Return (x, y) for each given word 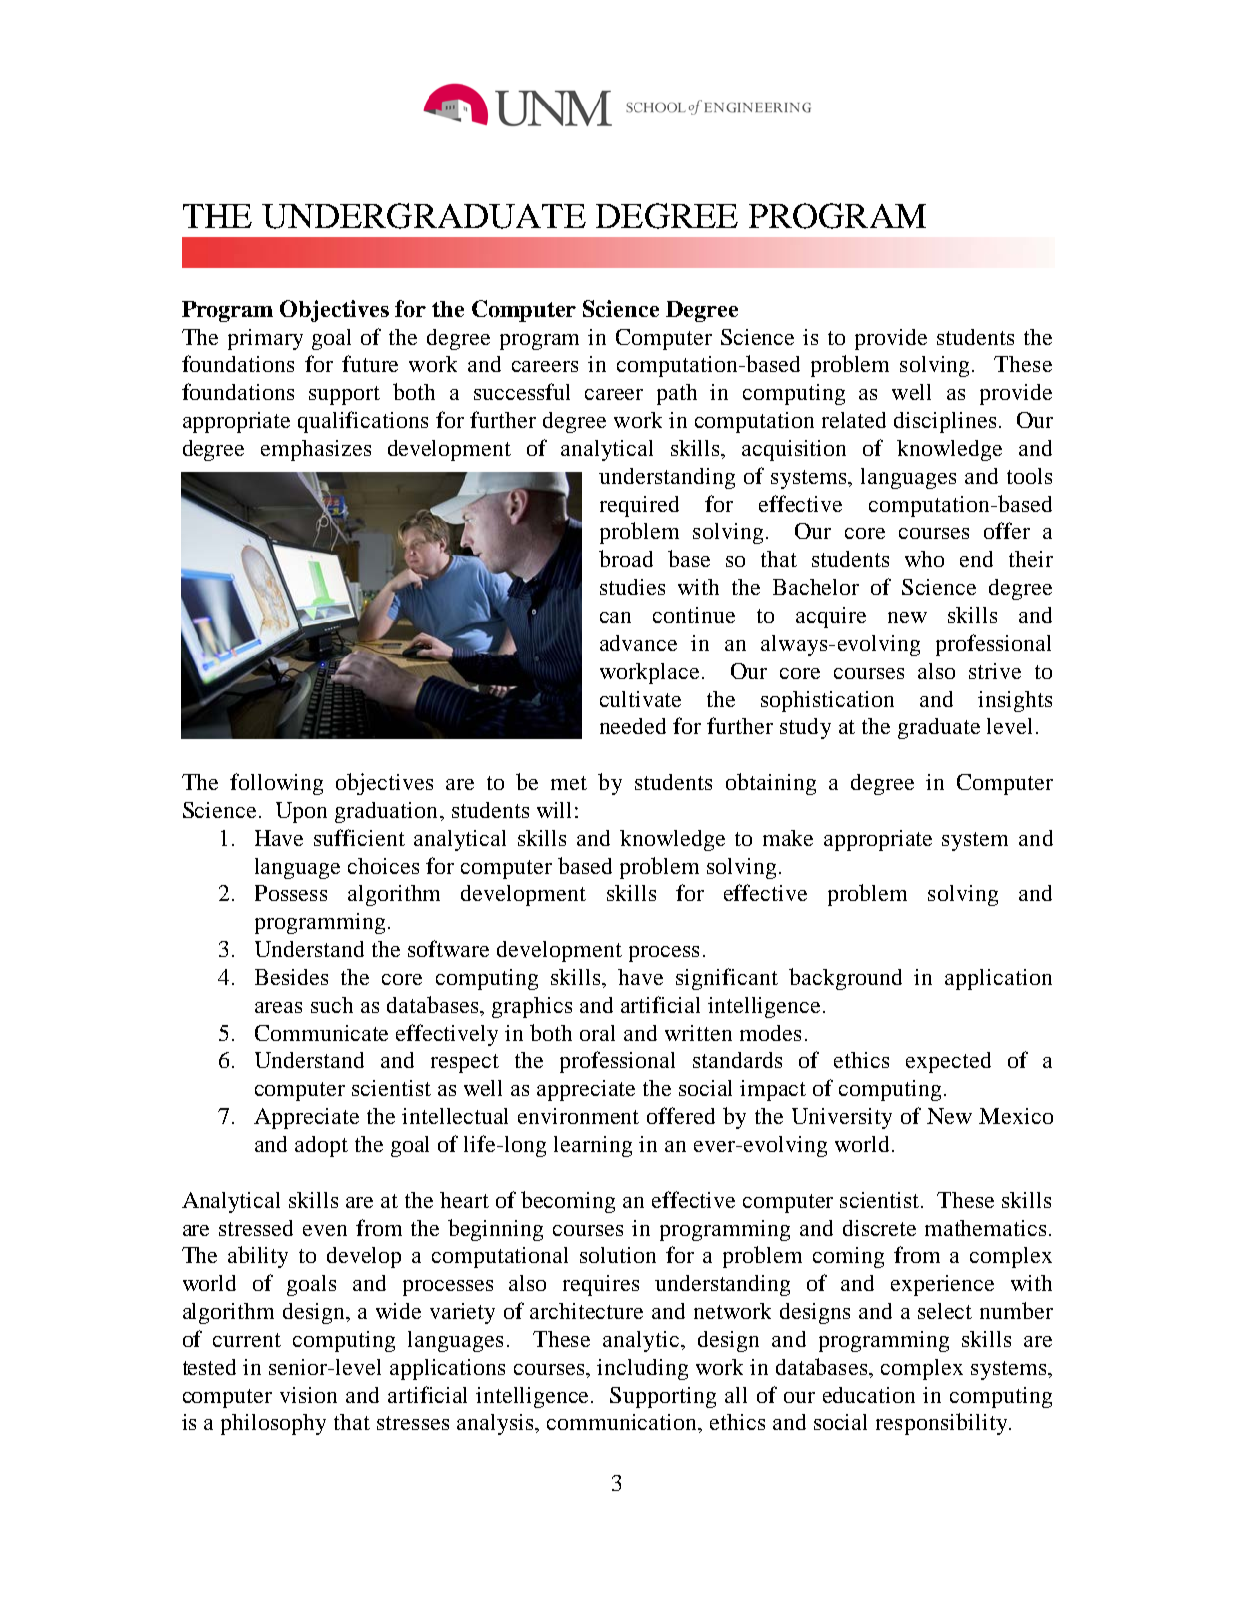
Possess (291, 893)
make (788, 838)
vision (308, 1395)
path (677, 394)
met (569, 783)
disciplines (945, 422)
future (370, 363)
